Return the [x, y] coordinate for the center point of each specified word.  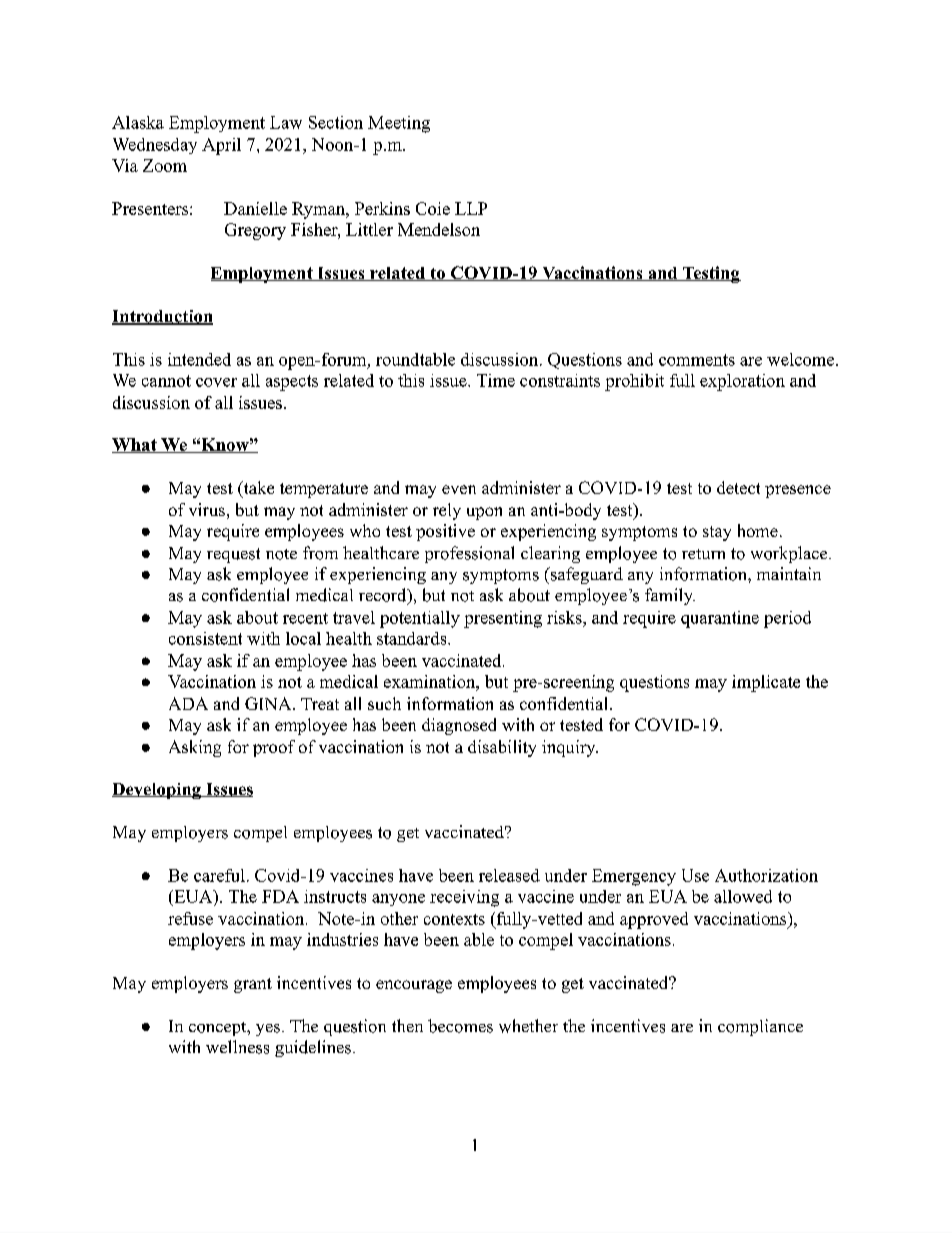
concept [219, 1029]
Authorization [766, 875]
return [703, 554]
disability [502, 748]
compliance [760, 1027]
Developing [157, 791]
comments [697, 360]
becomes [460, 1026]
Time [496, 380]
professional [469, 554]
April [221, 146]
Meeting [399, 124]
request [233, 555]
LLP [471, 208]
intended [199, 359]
